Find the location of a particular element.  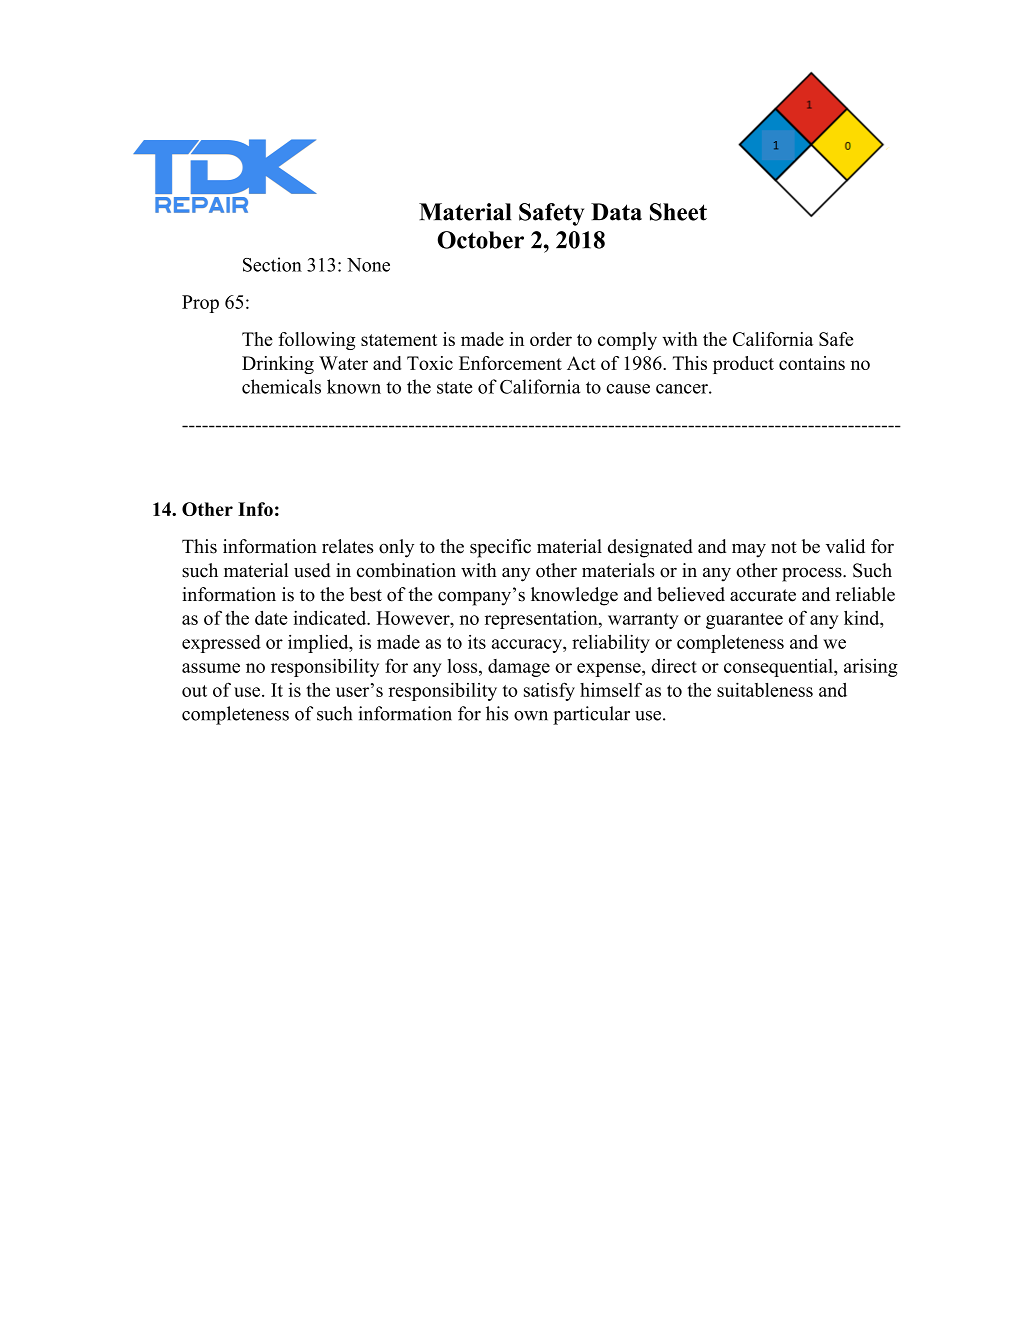

out is located at coordinates (194, 691).
